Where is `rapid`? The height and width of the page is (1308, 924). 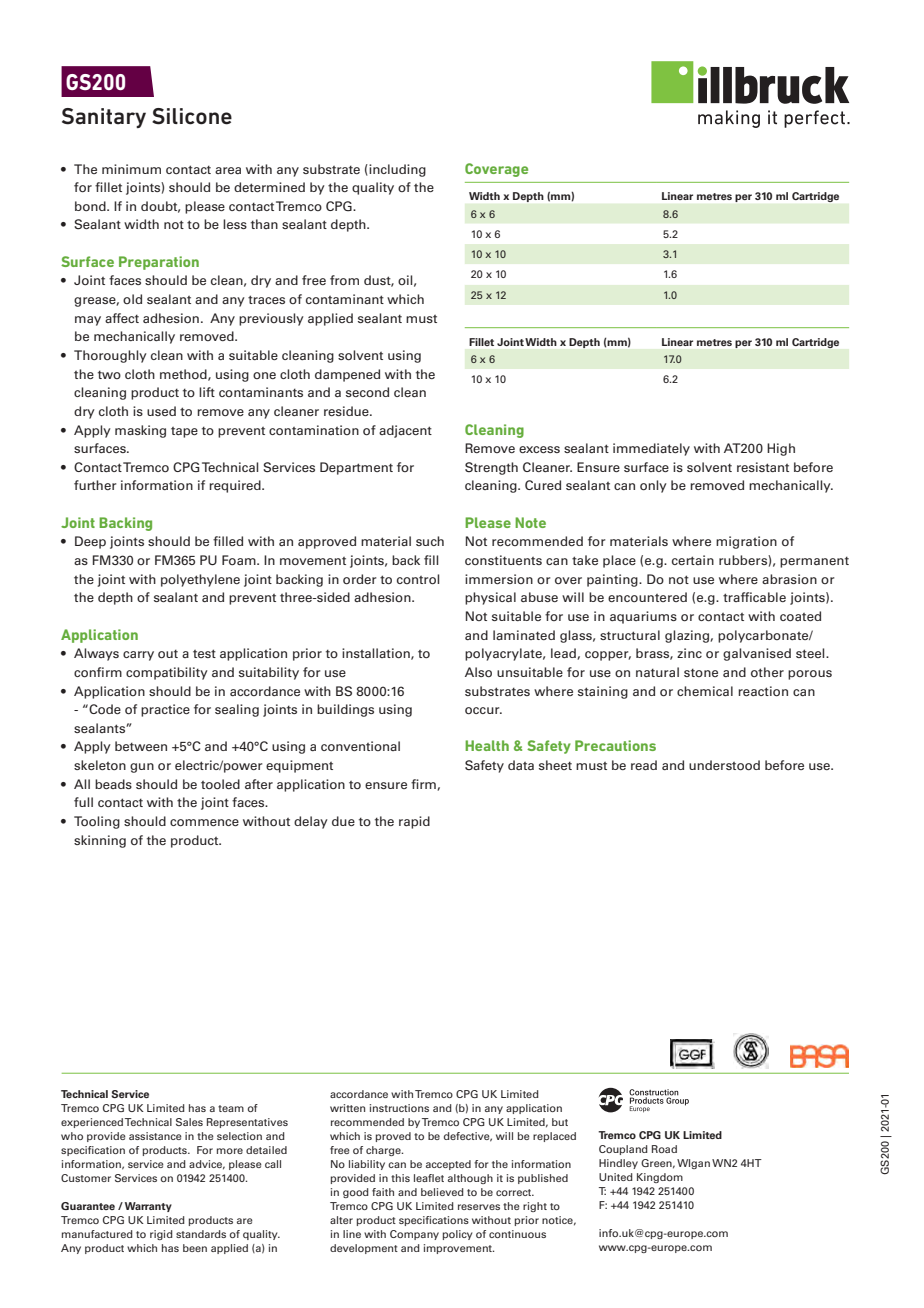
rapid is located at coordinates (414, 822).
